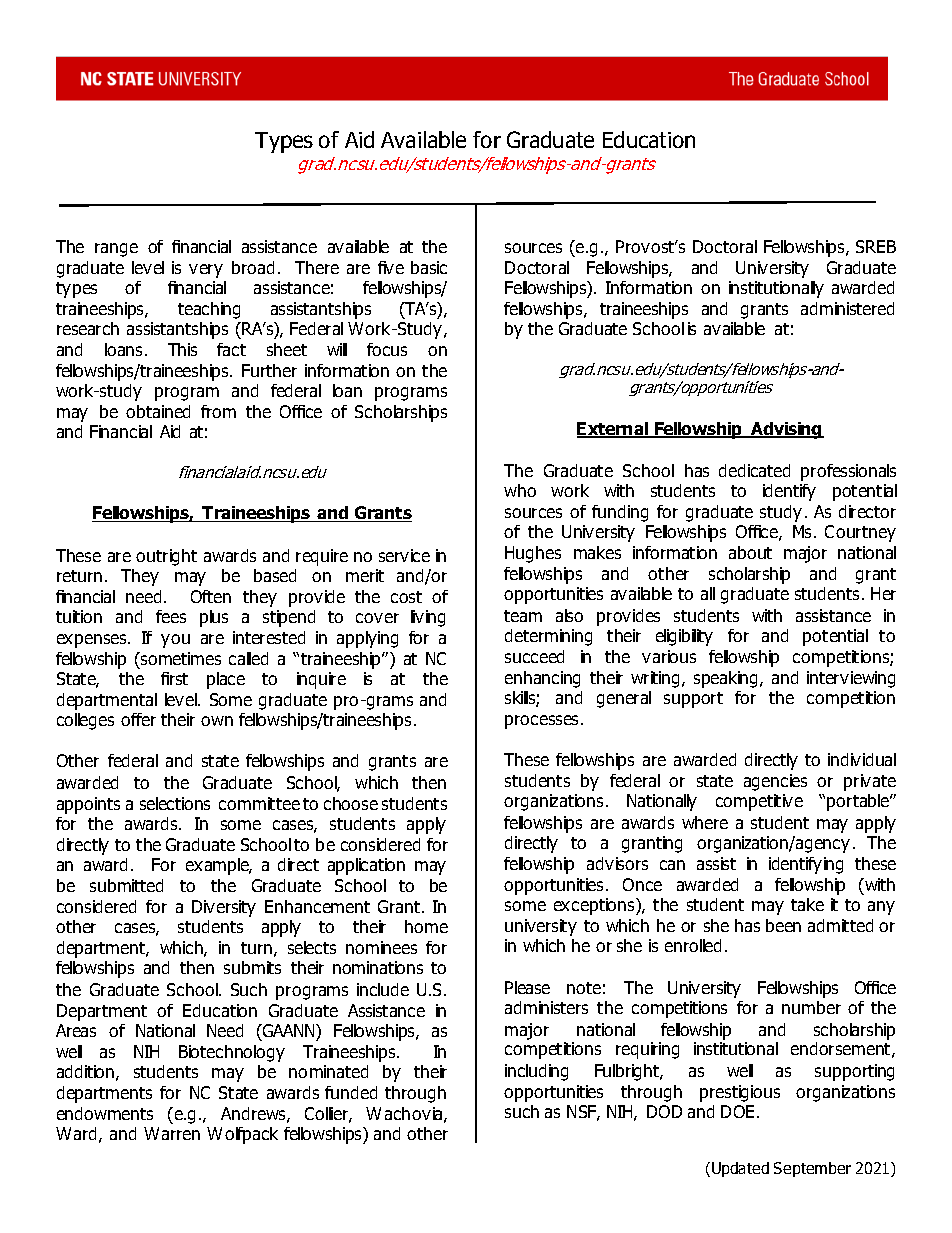  I want to click on about, so click(750, 552).
